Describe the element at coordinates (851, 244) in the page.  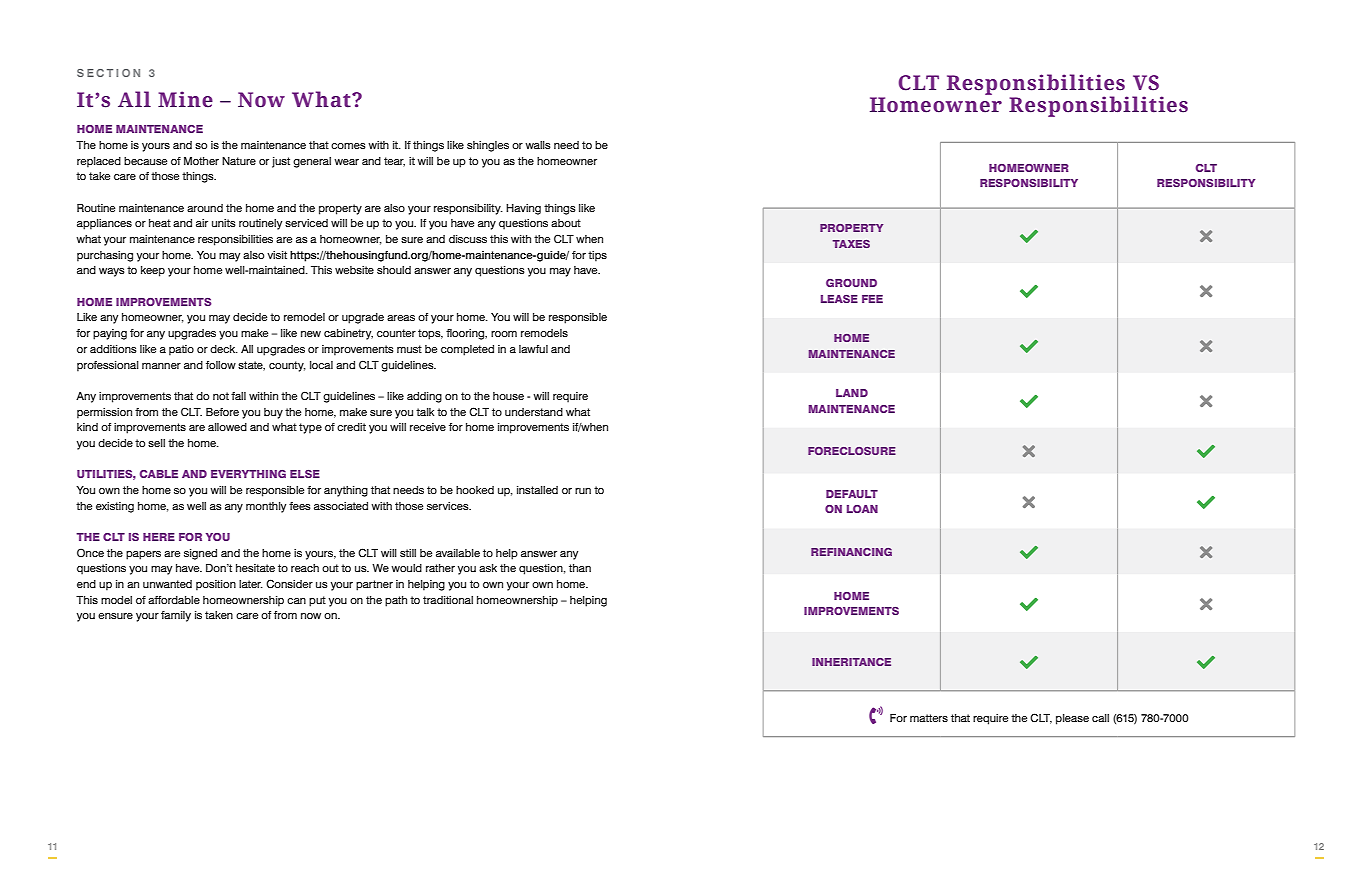
I see `TAXES` at that location.
